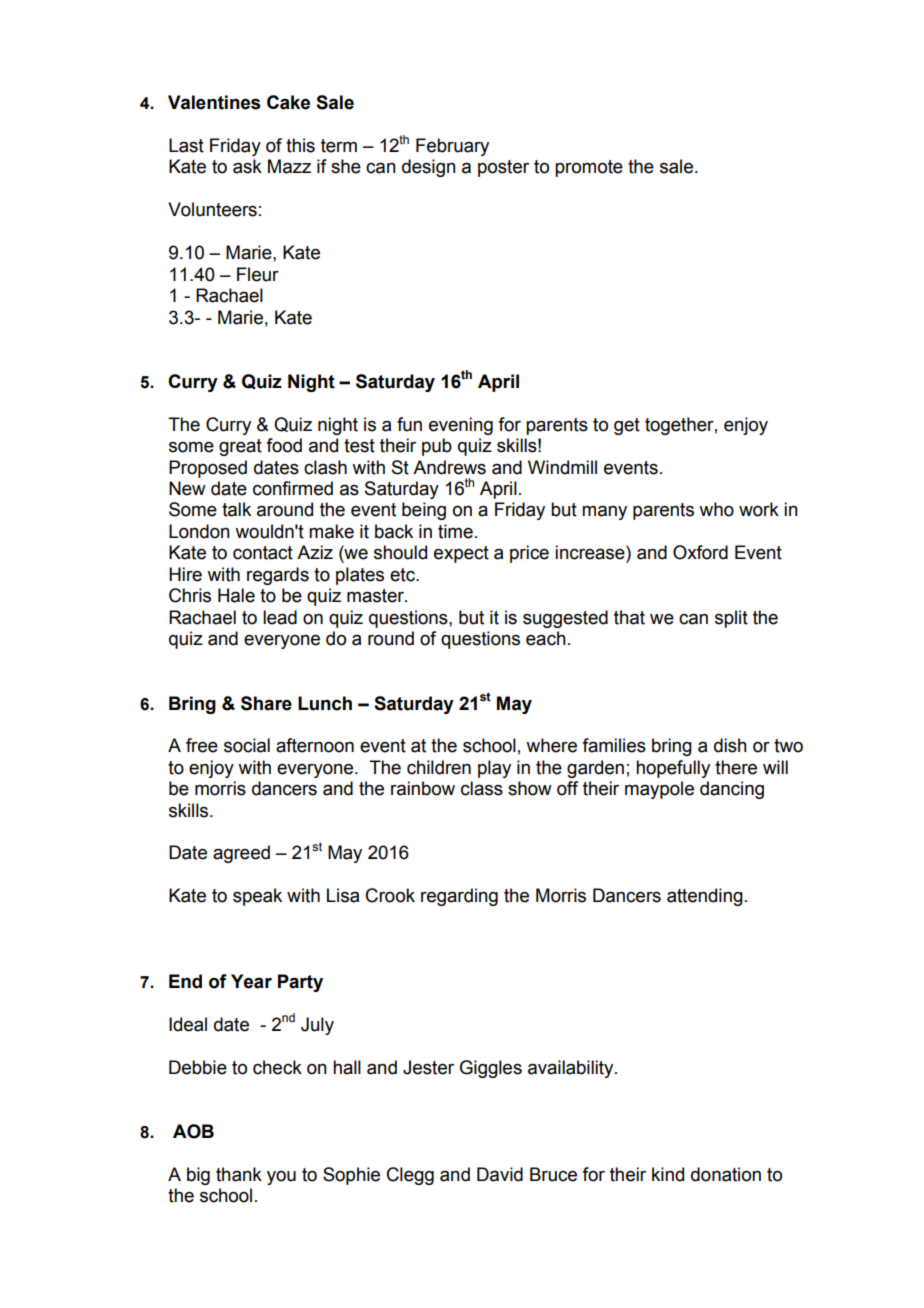 The image size is (924, 1308). Describe the element at coordinates (263, 553) in the document. I see `contact` at that location.
